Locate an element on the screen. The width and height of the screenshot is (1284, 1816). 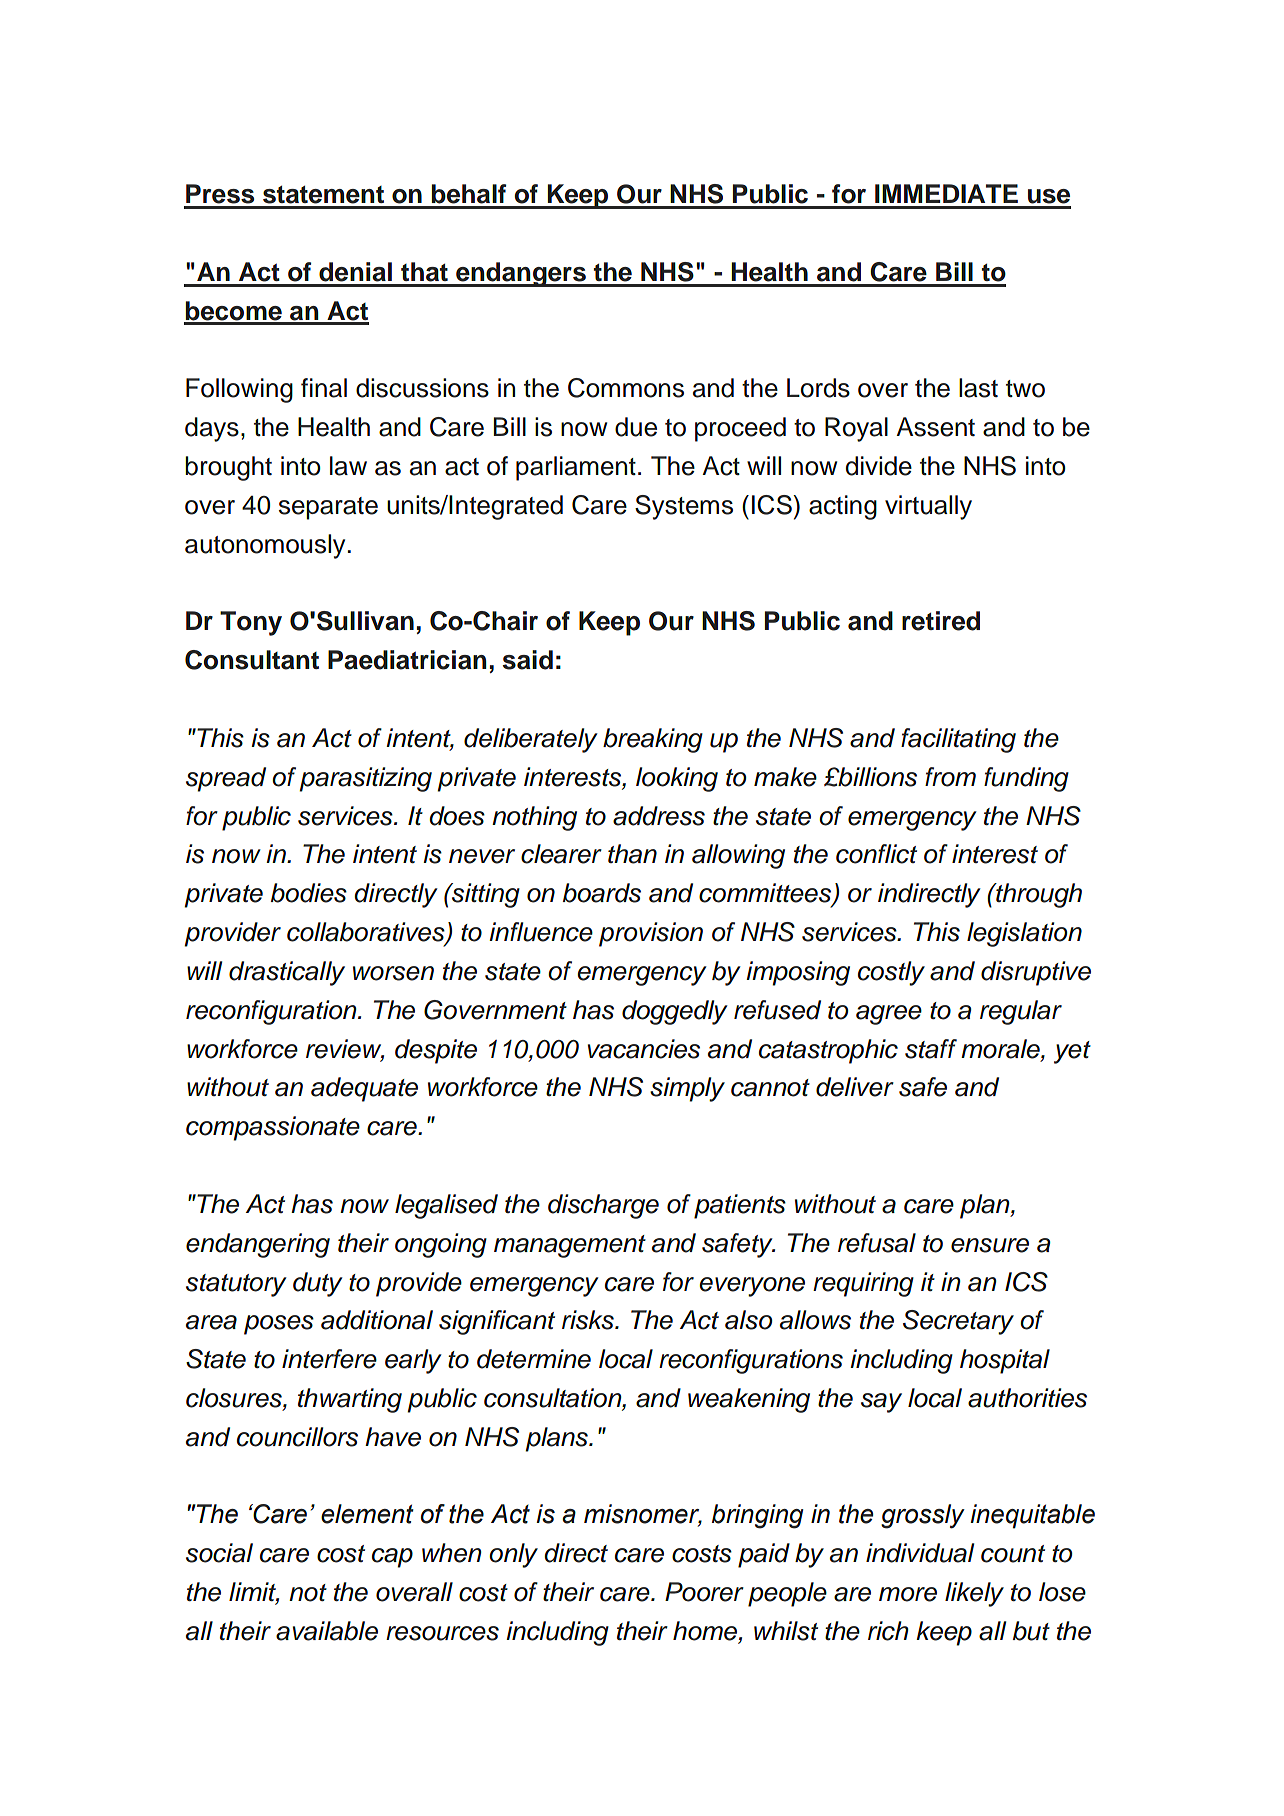
Tony is located at coordinates (251, 623).
